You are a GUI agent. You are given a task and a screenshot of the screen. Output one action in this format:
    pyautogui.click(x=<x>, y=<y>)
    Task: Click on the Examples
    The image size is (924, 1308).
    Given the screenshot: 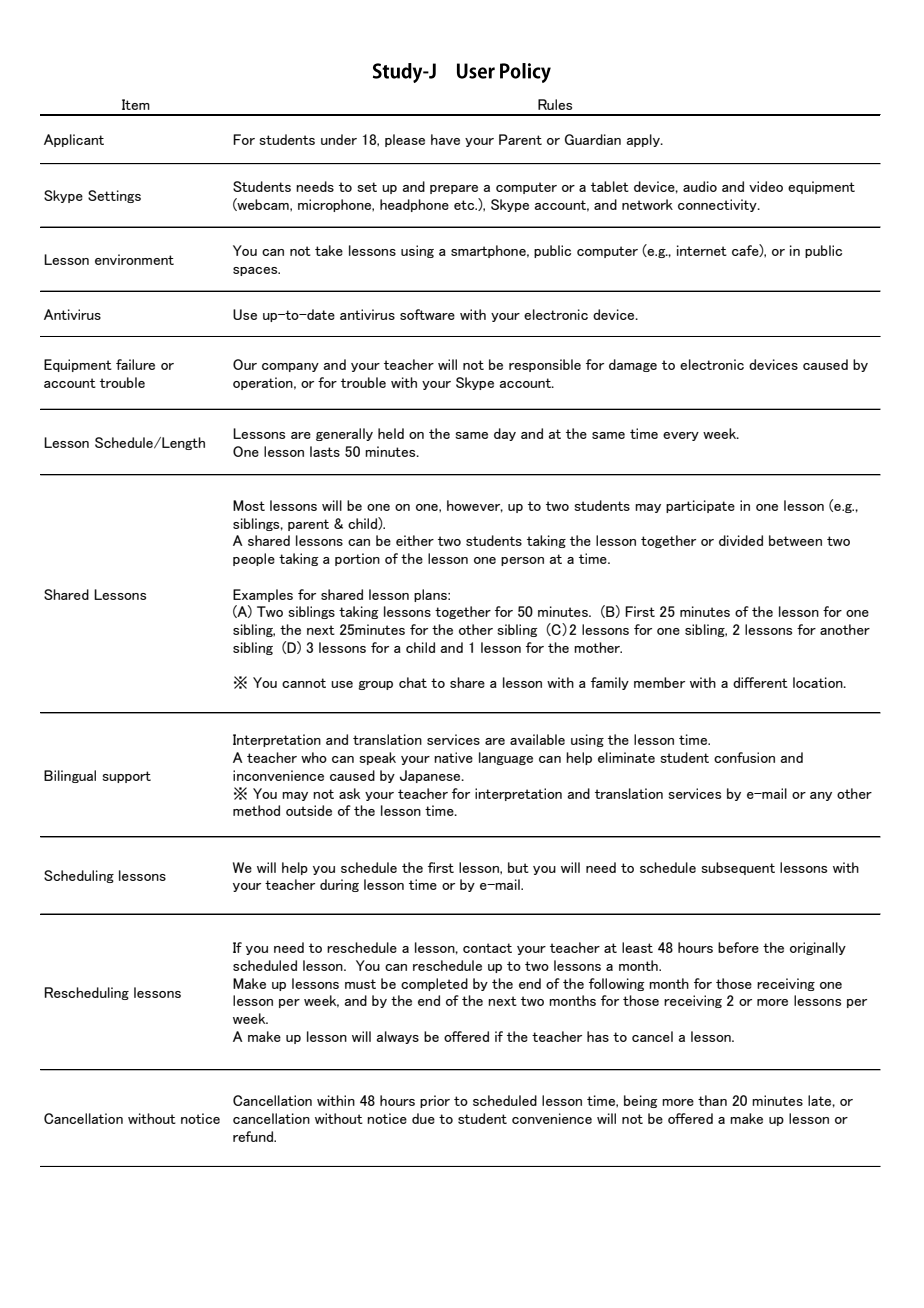 What is the action you would take?
    pyautogui.click(x=263, y=595)
